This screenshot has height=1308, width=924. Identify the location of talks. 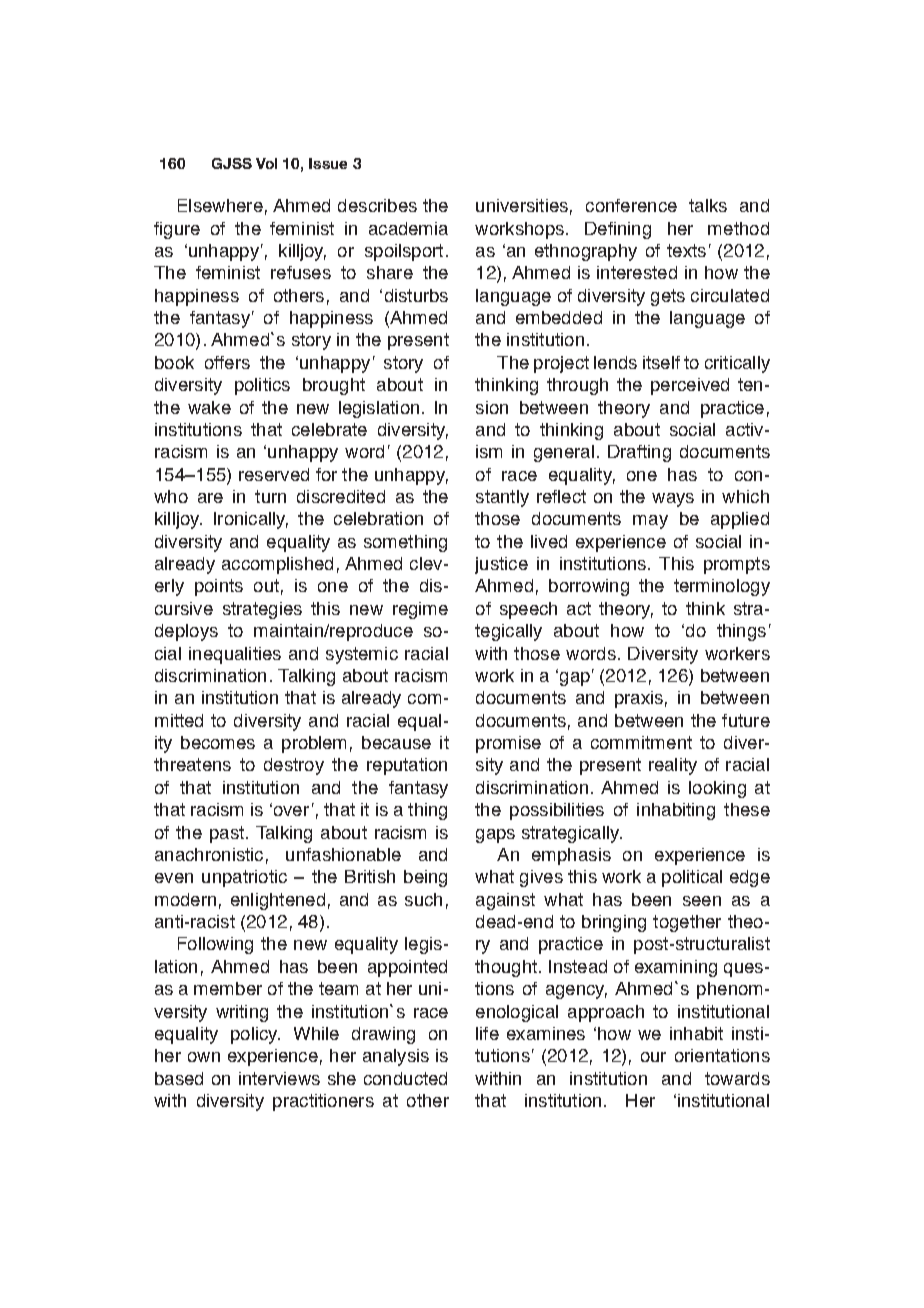
(708, 205).
